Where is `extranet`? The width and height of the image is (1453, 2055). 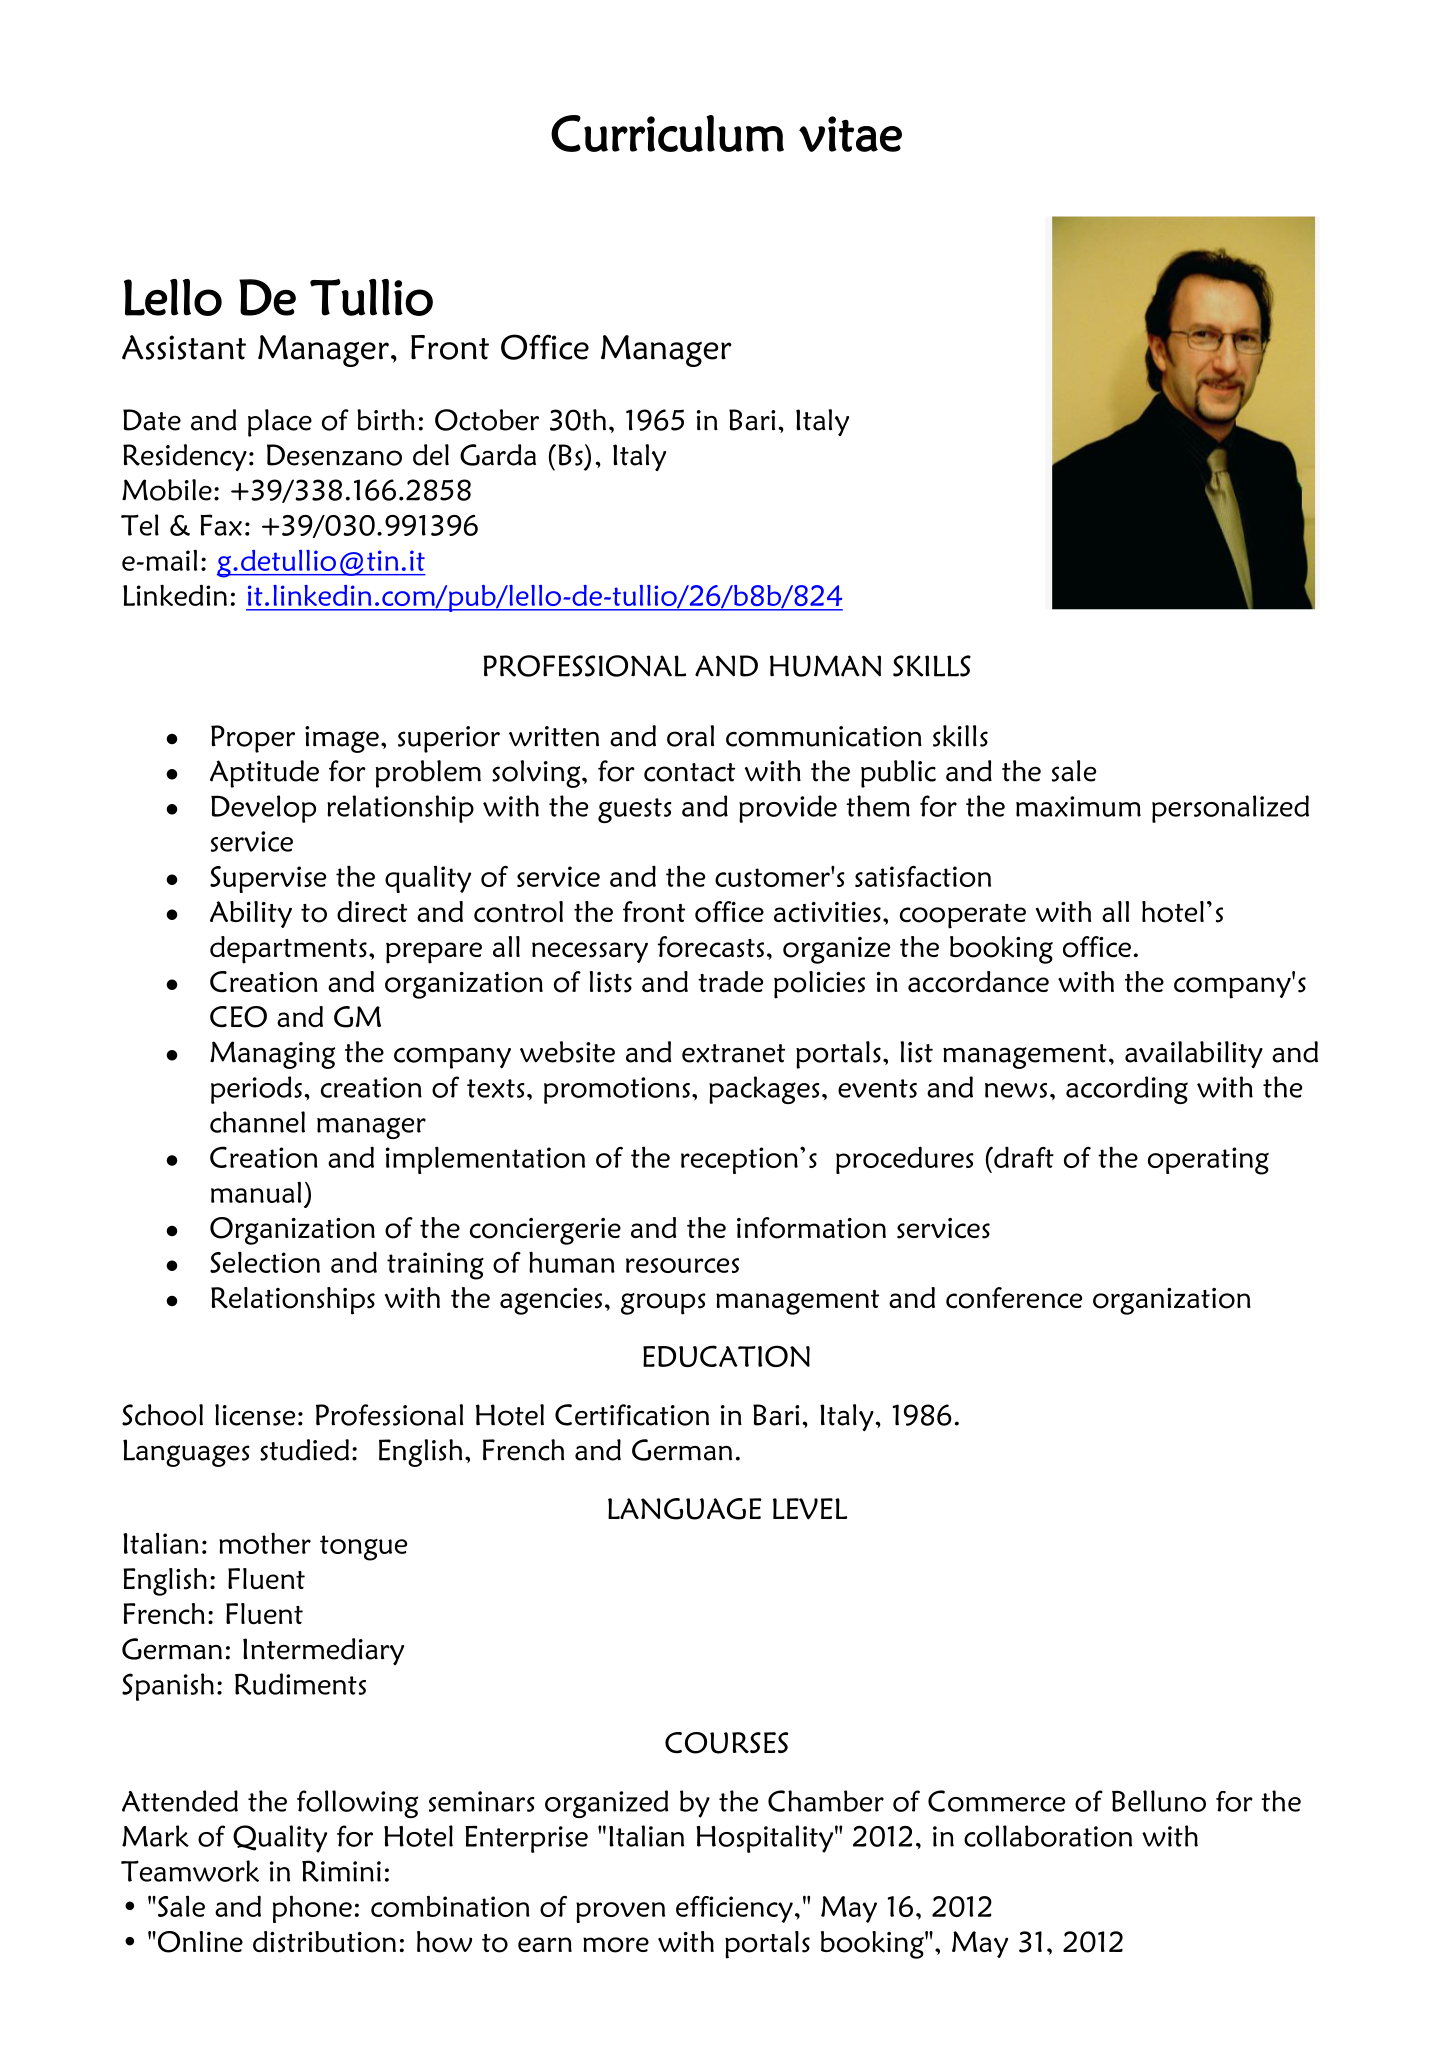 extranet is located at coordinates (733, 1053).
